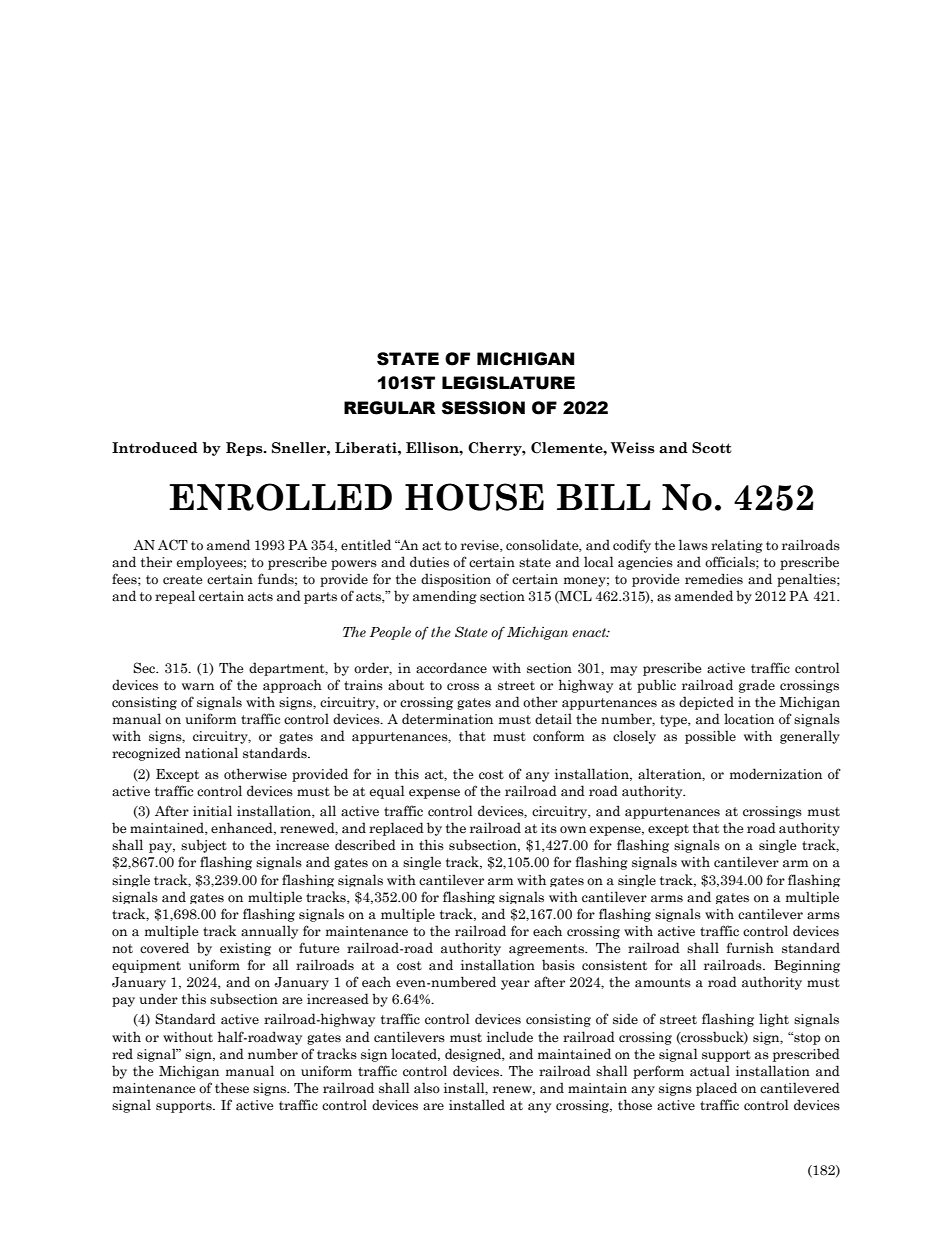 The image size is (952, 1233). Describe the element at coordinates (750, 947) in the screenshot. I see `furnish` at that location.
